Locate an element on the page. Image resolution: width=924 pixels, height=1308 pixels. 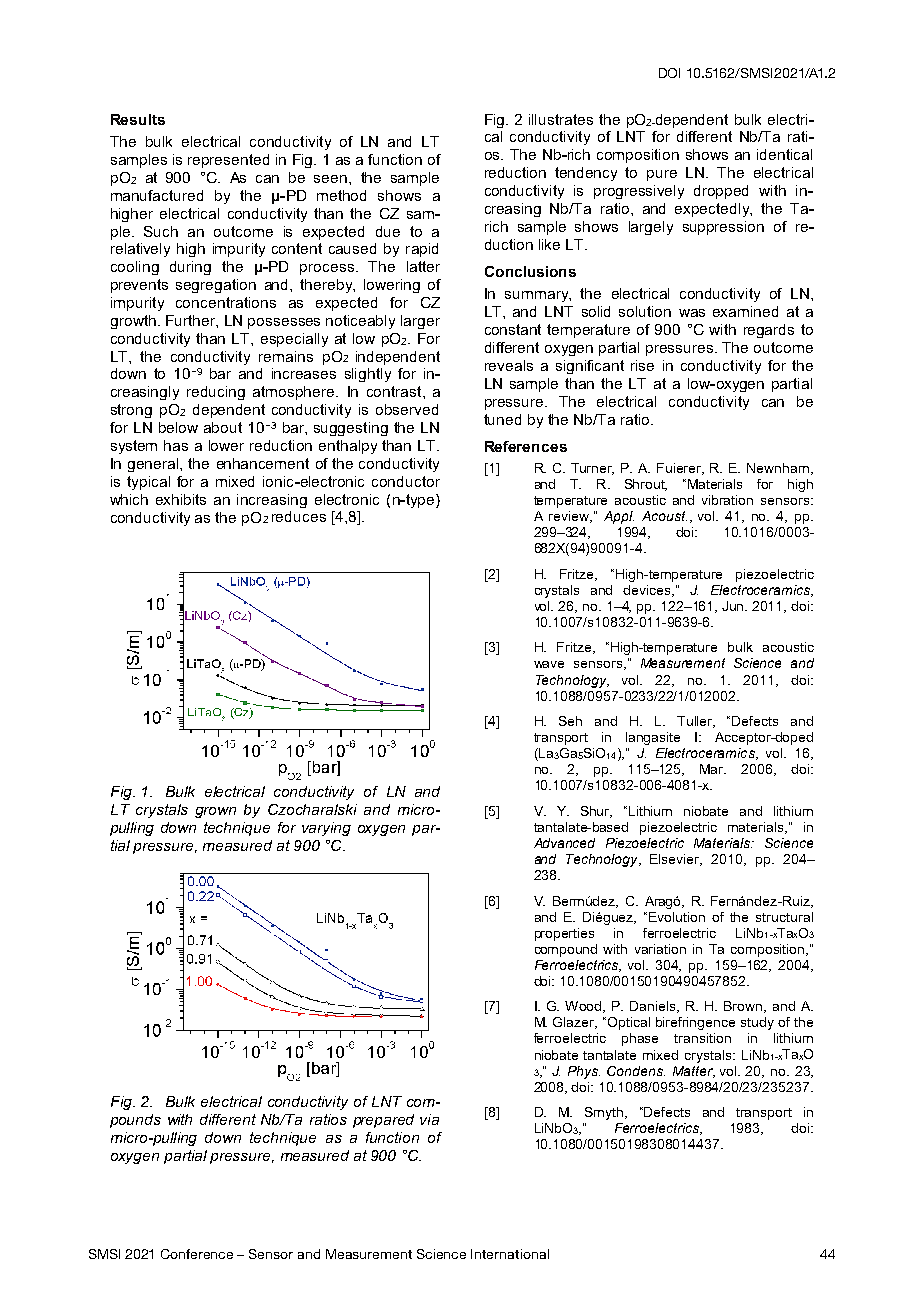
Elsevier is located at coordinates (676, 860).
